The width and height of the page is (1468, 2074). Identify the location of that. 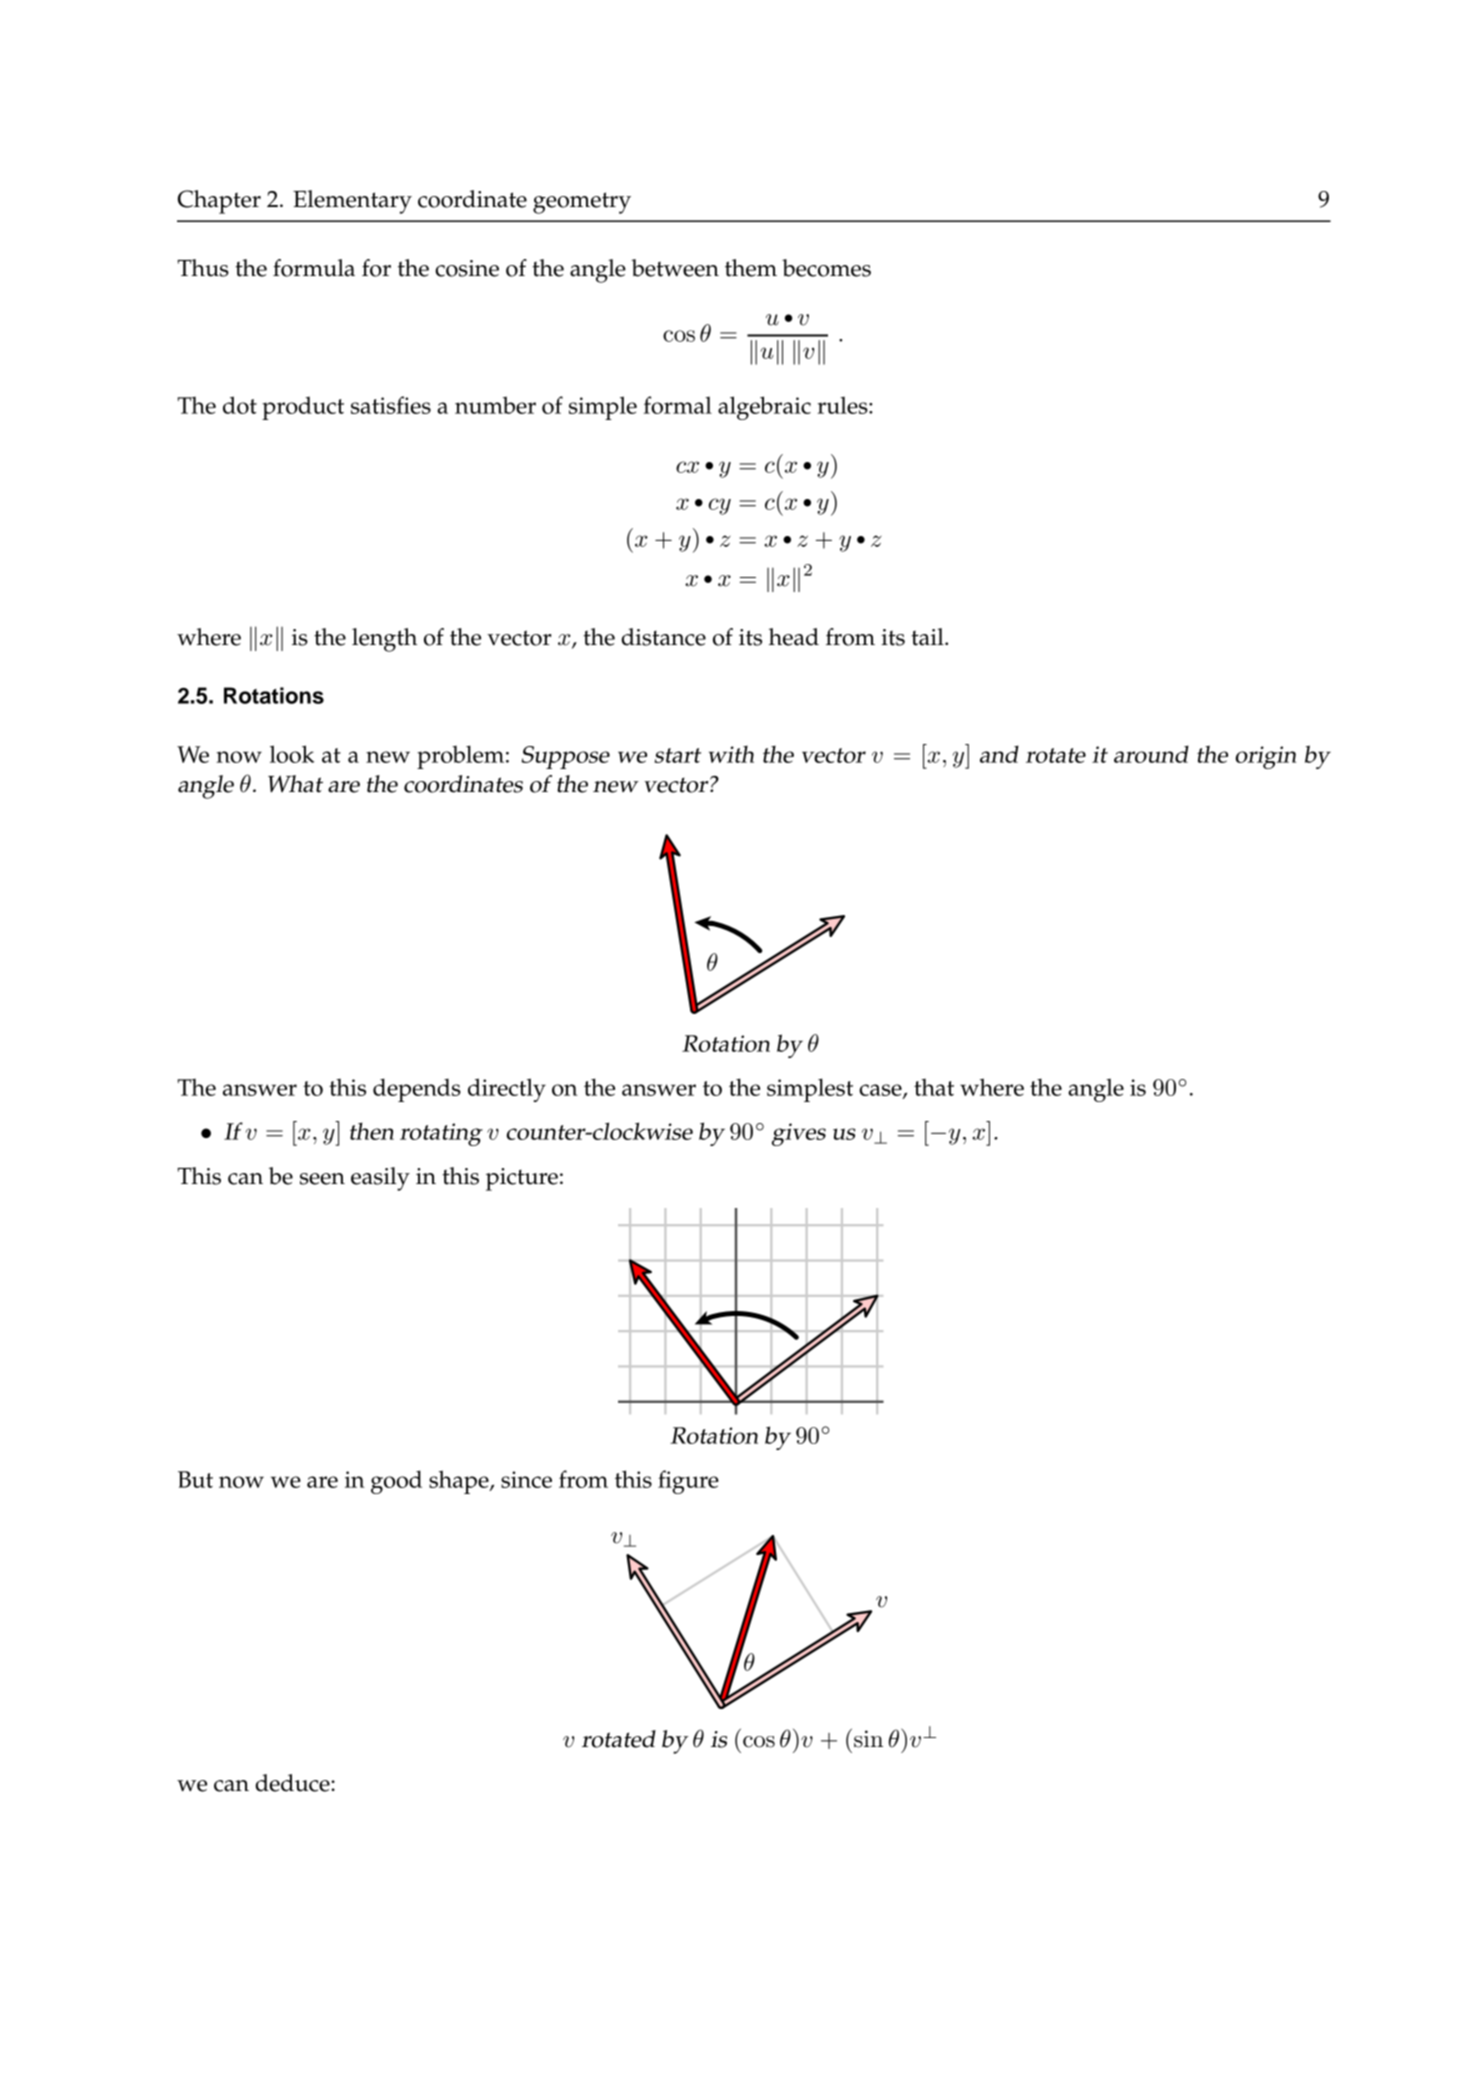
(934, 1087).
